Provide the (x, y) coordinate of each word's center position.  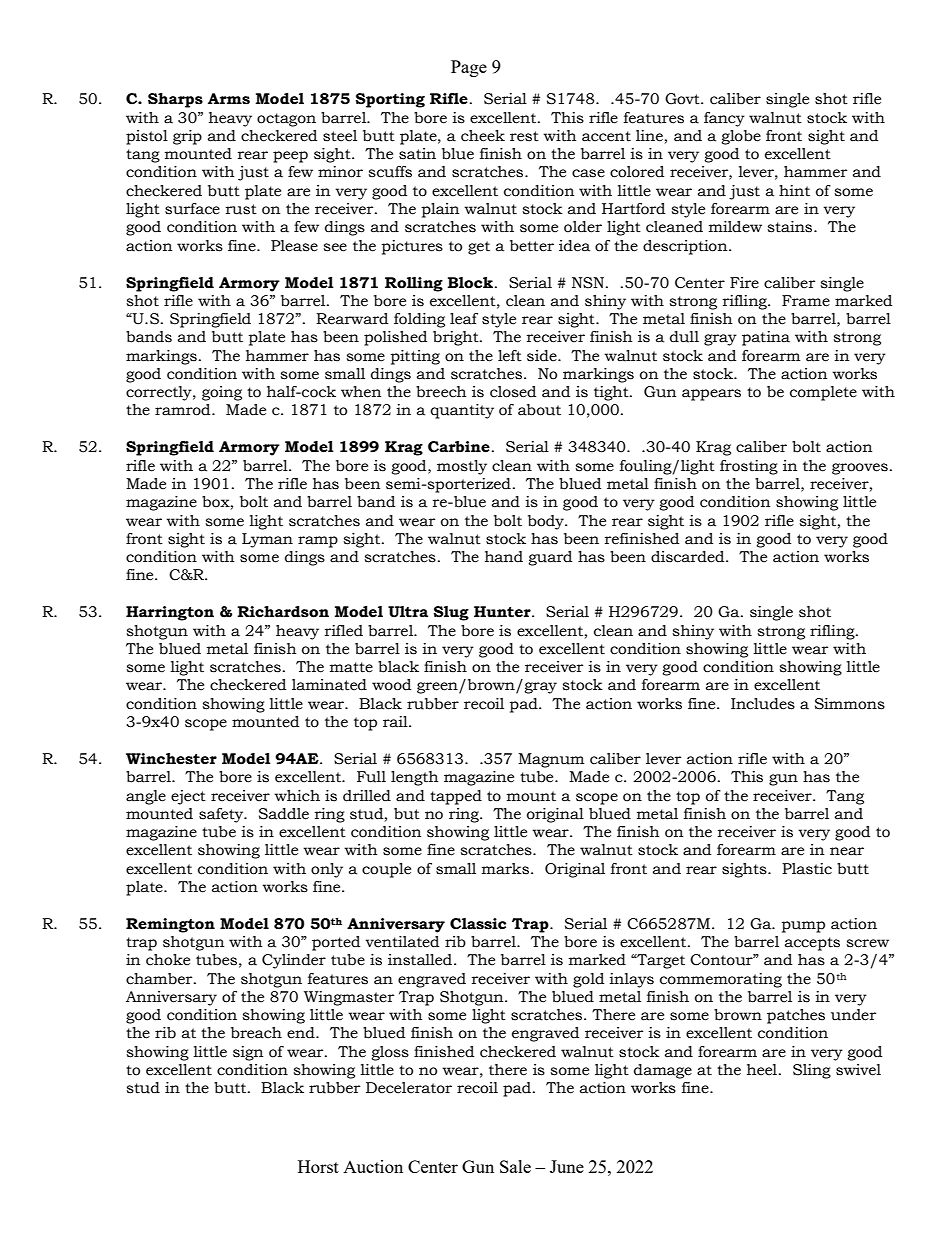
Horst (318, 1166)
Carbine (459, 447)
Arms (229, 99)
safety (222, 815)
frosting (749, 467)
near (847, 851)
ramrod (184, 410)
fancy (724, 119)
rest (524, 136)
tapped (456, 797)
